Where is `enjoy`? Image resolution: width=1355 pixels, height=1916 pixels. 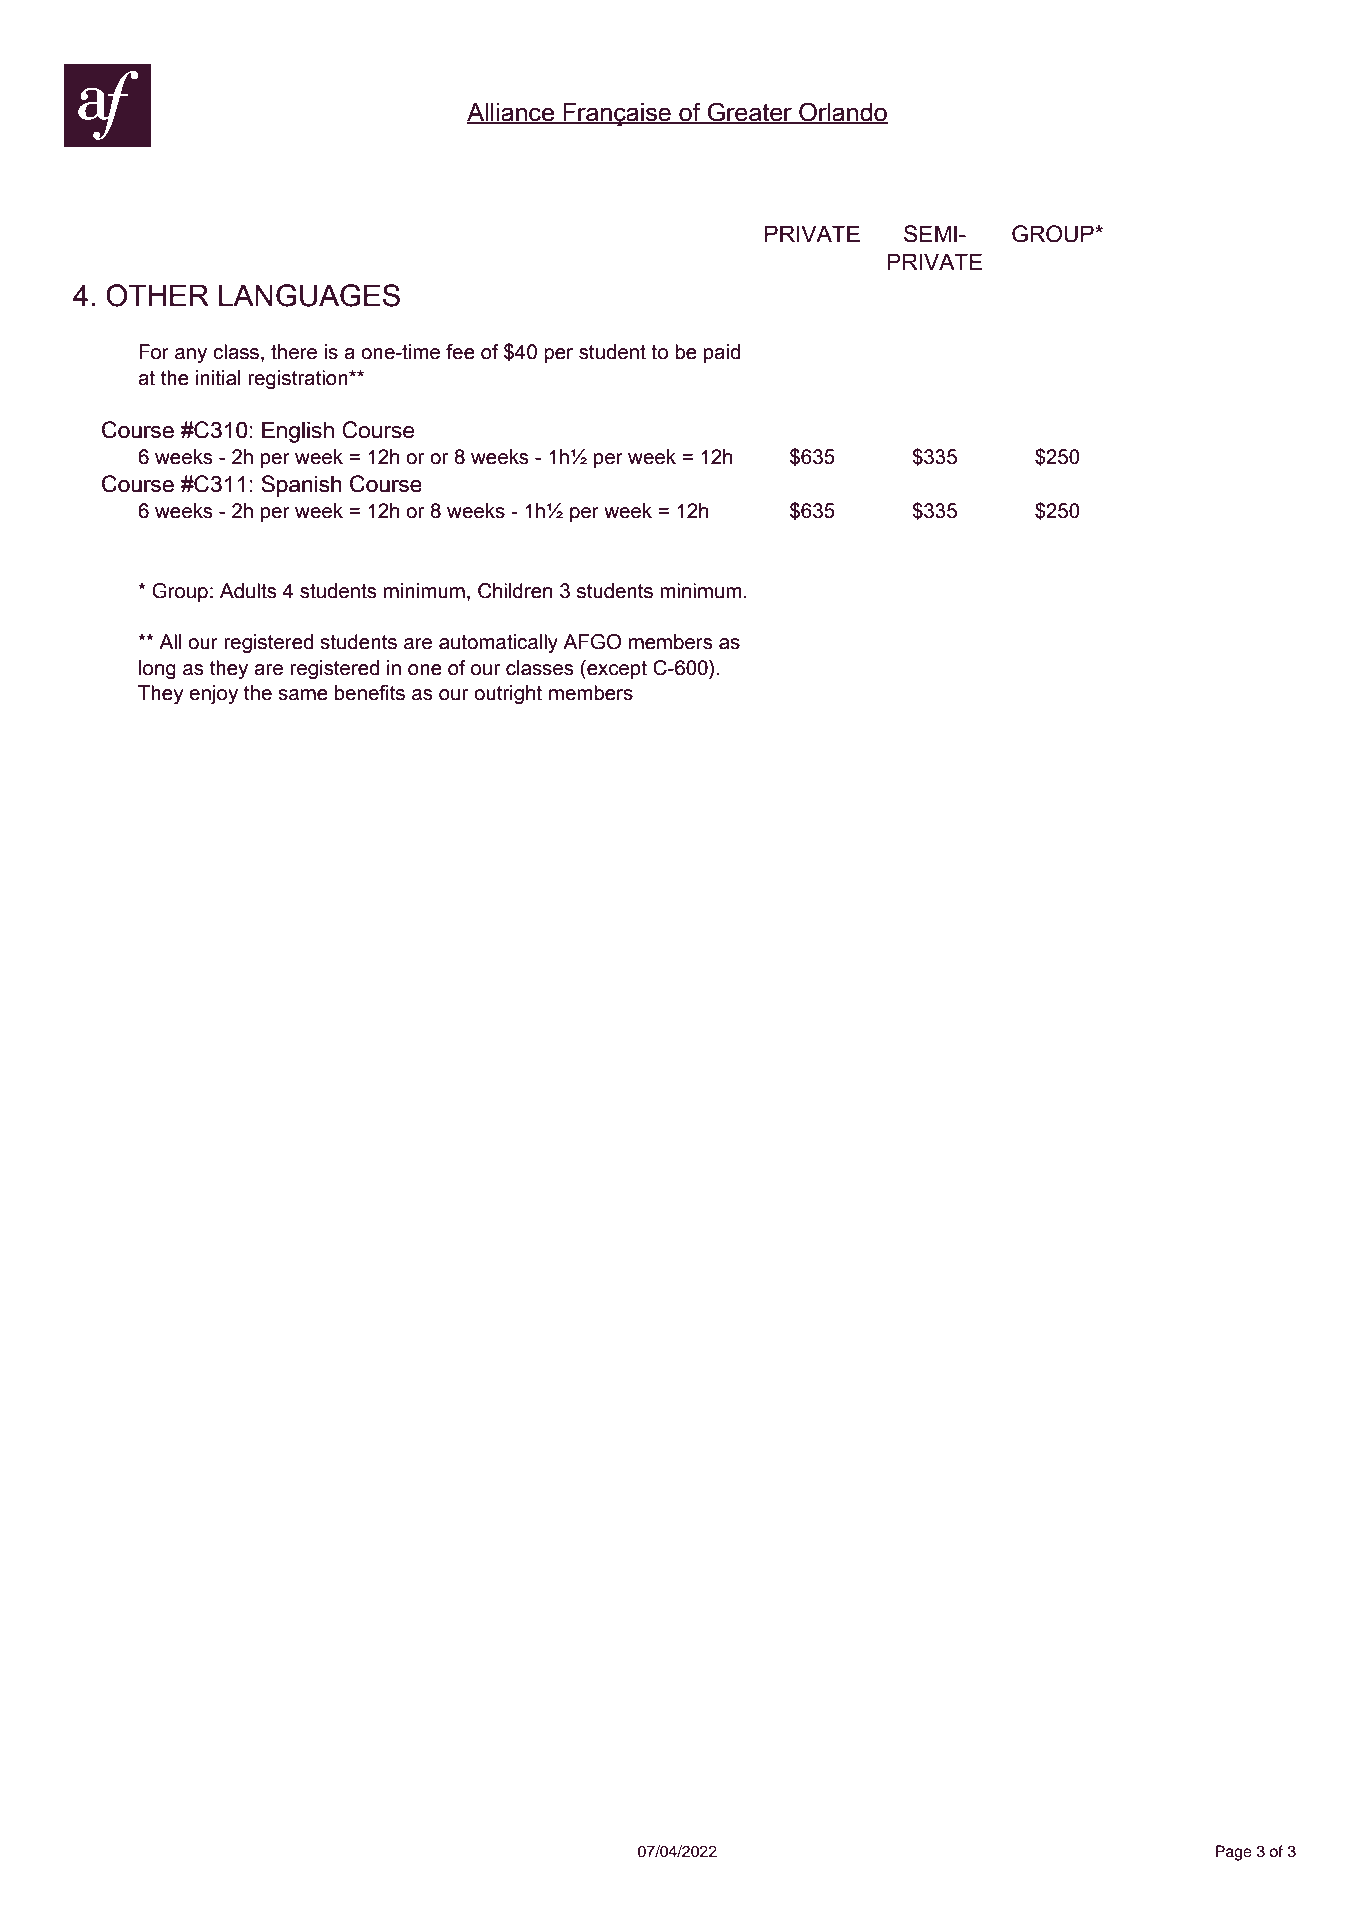 enjoy is located at coordinates (213, 694).
